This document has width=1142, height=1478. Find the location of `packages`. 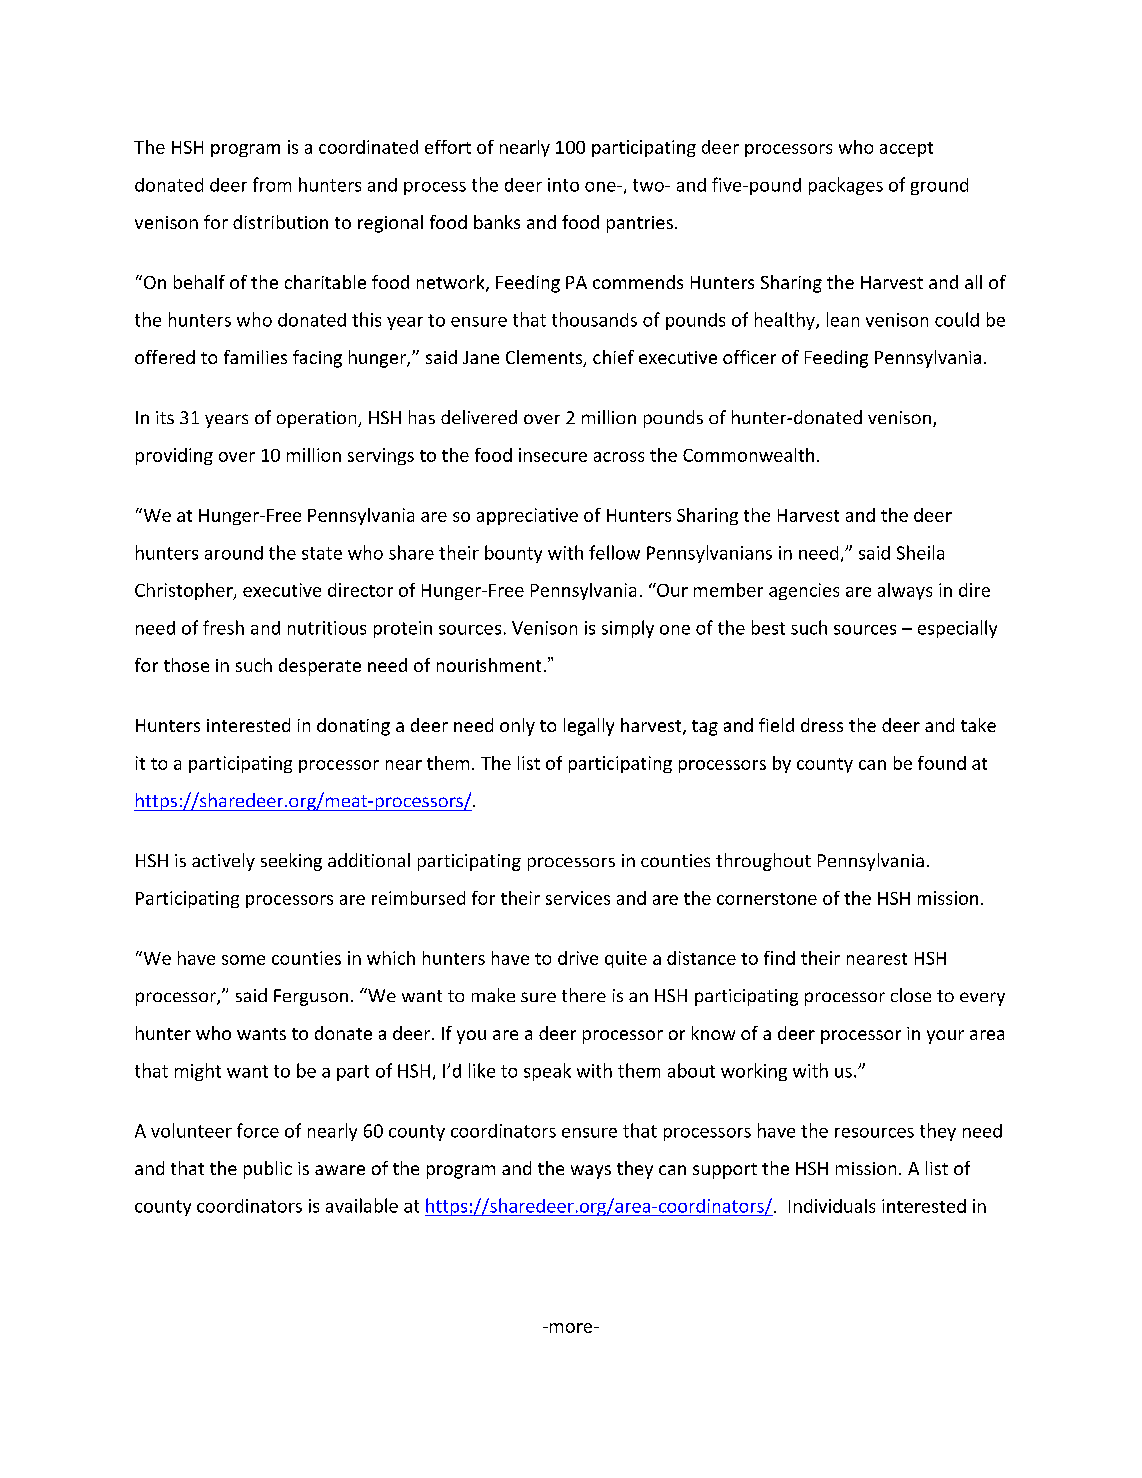

packages is located at coordinates (846, 186).
